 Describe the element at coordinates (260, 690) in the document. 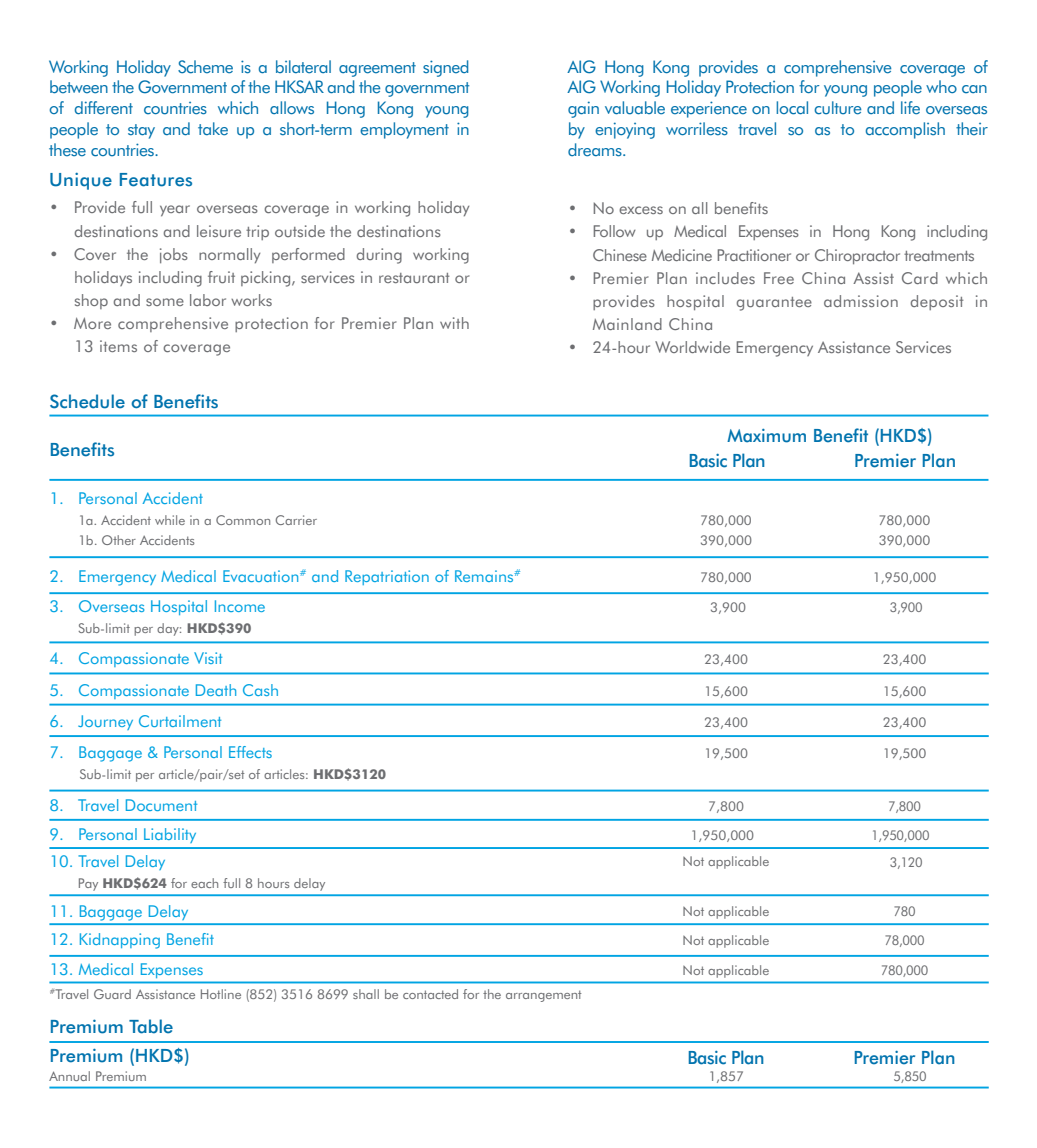

I see `Cash` at that location.
